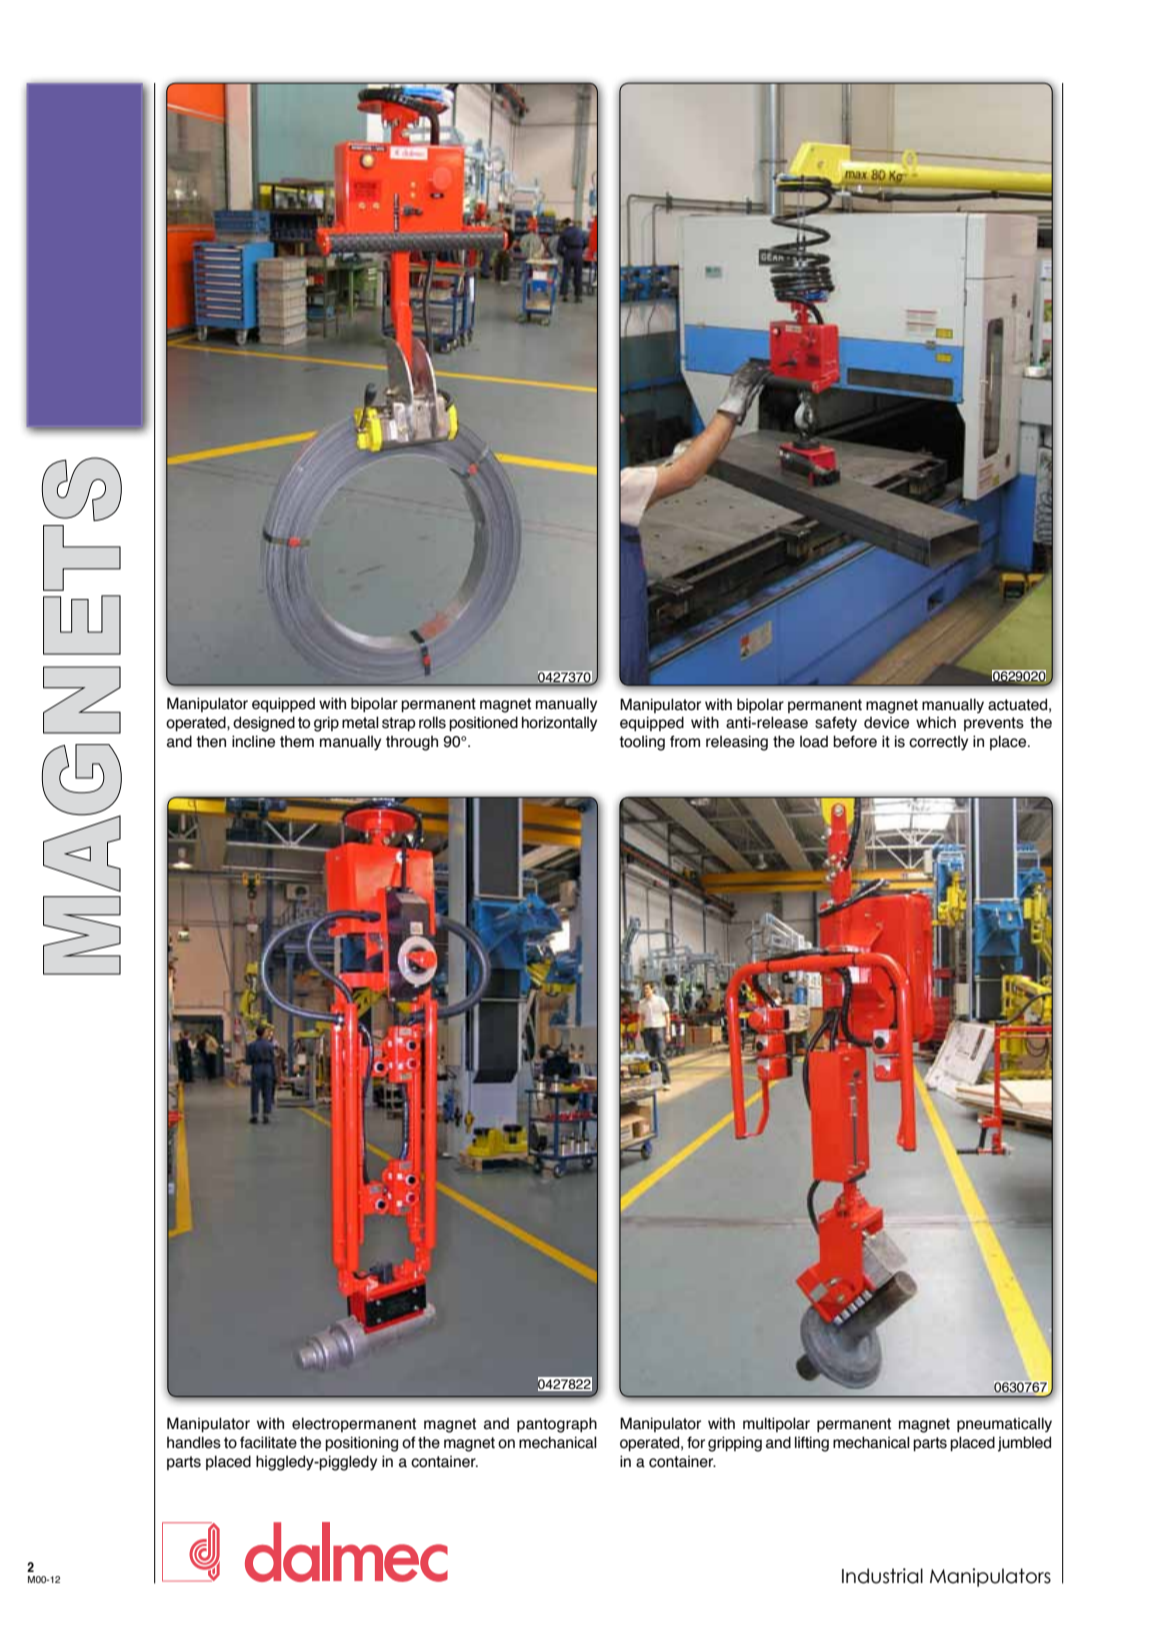  What do you see at coordinates (814, 741) in the screenshot?
I see `load` at bounding box center [814, 741].
